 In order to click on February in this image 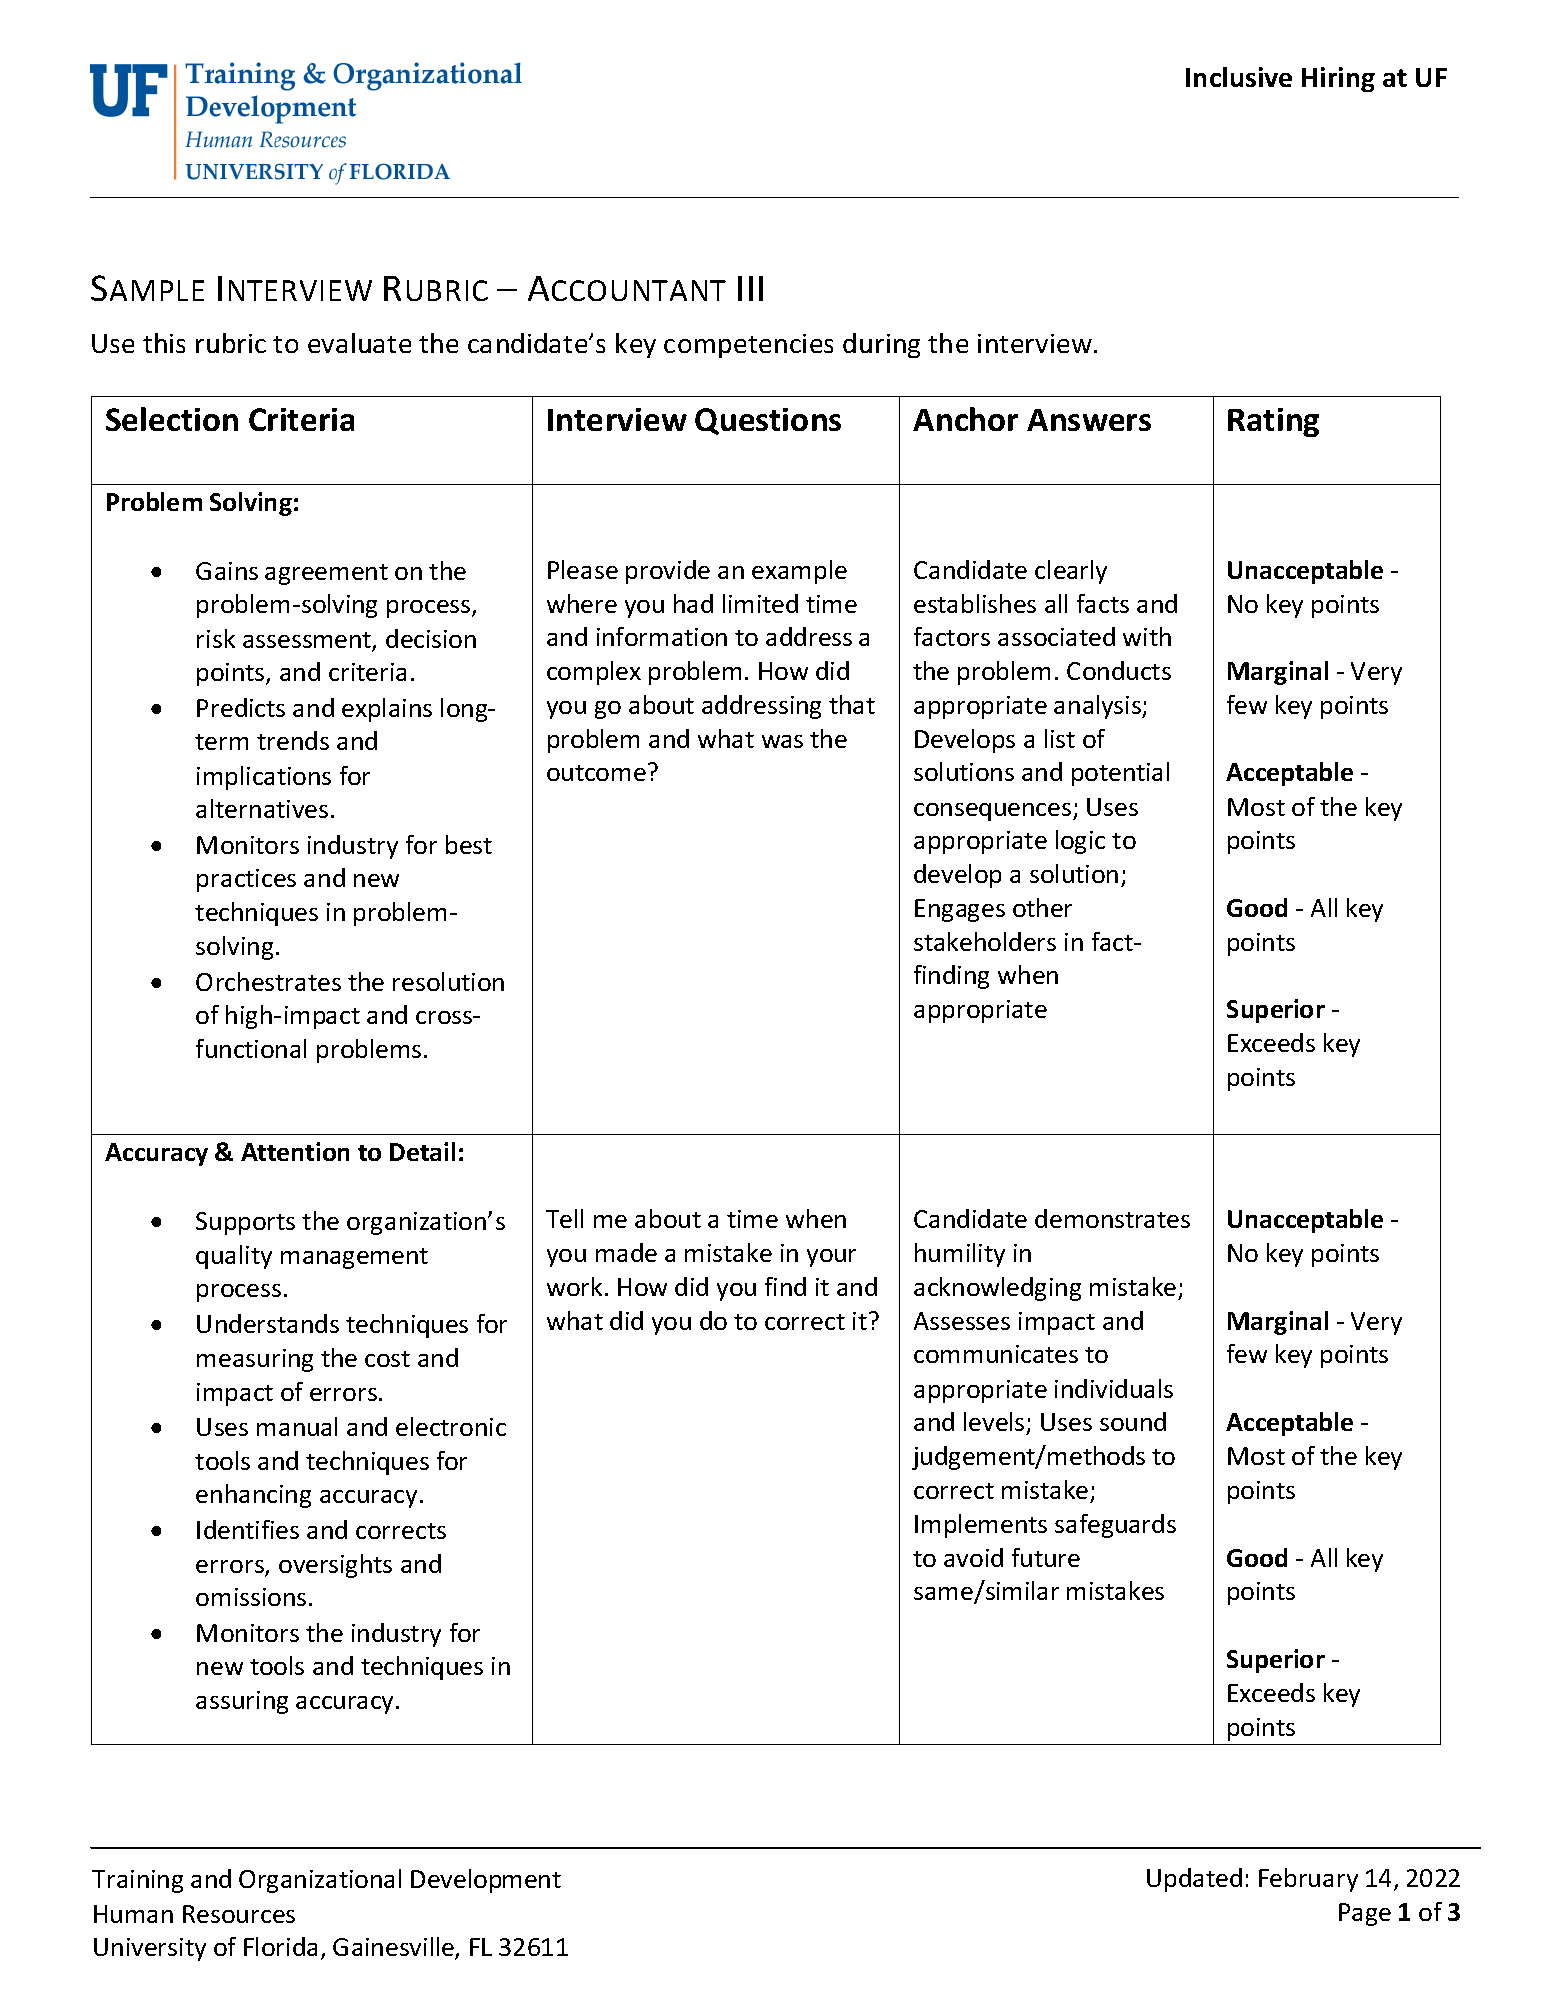, I will do `click(1308, 1880)`.
